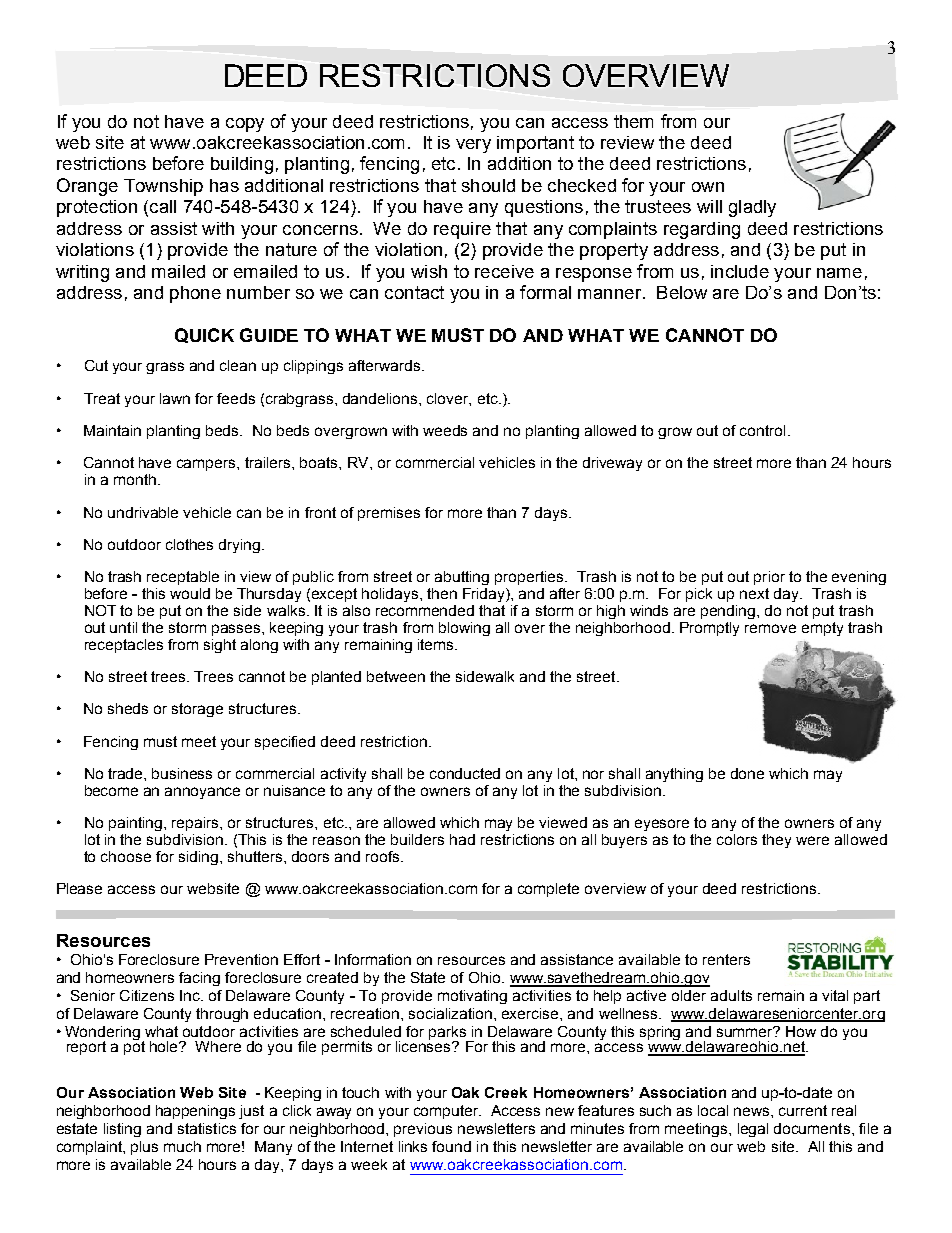 This screenshot has width=952, height=1233. Describe the element at coordinates (726, 959) in the screenshot. I see `renters` at that location.
